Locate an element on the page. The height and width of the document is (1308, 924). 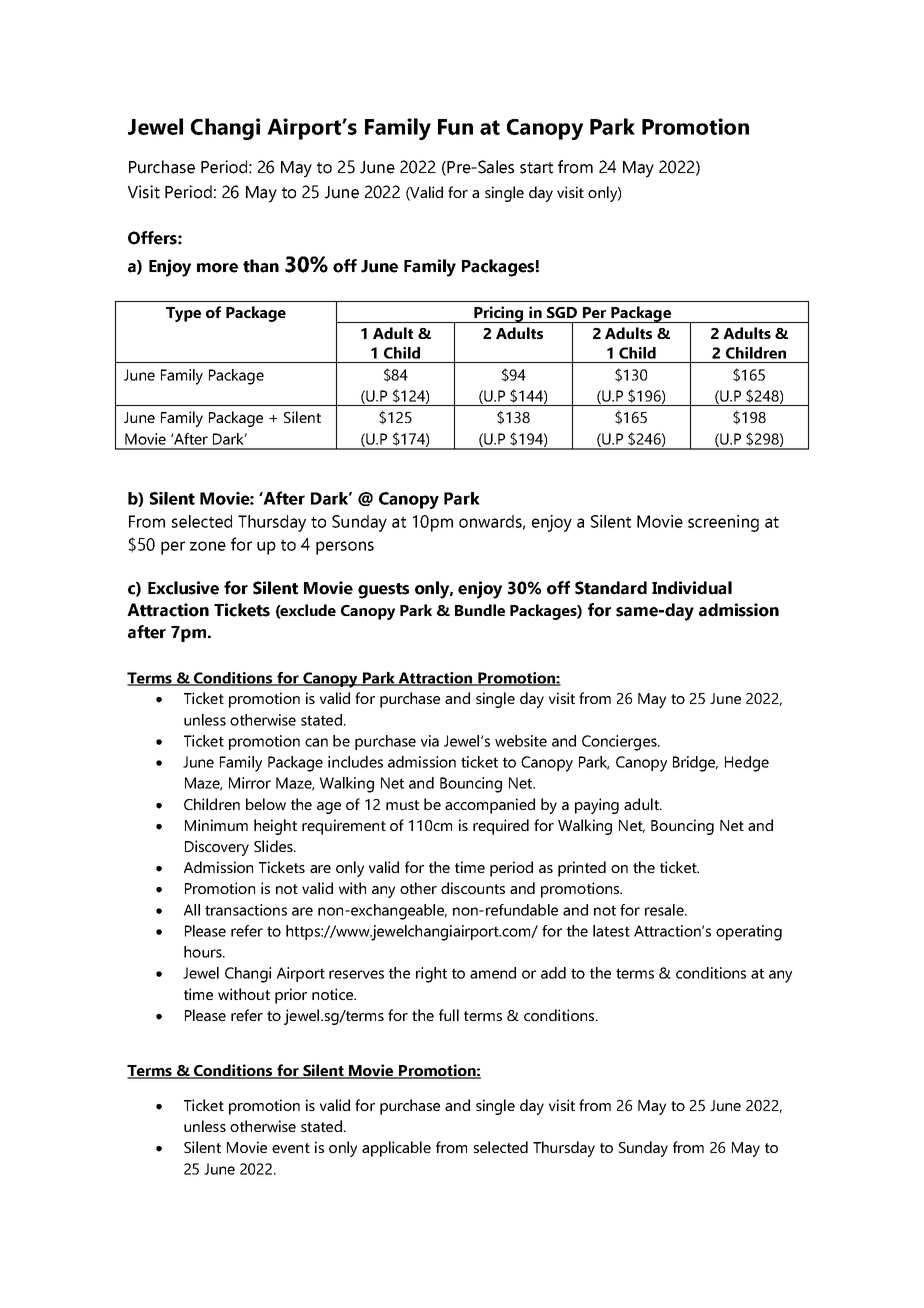
start is located at coordinates (536, 168).
